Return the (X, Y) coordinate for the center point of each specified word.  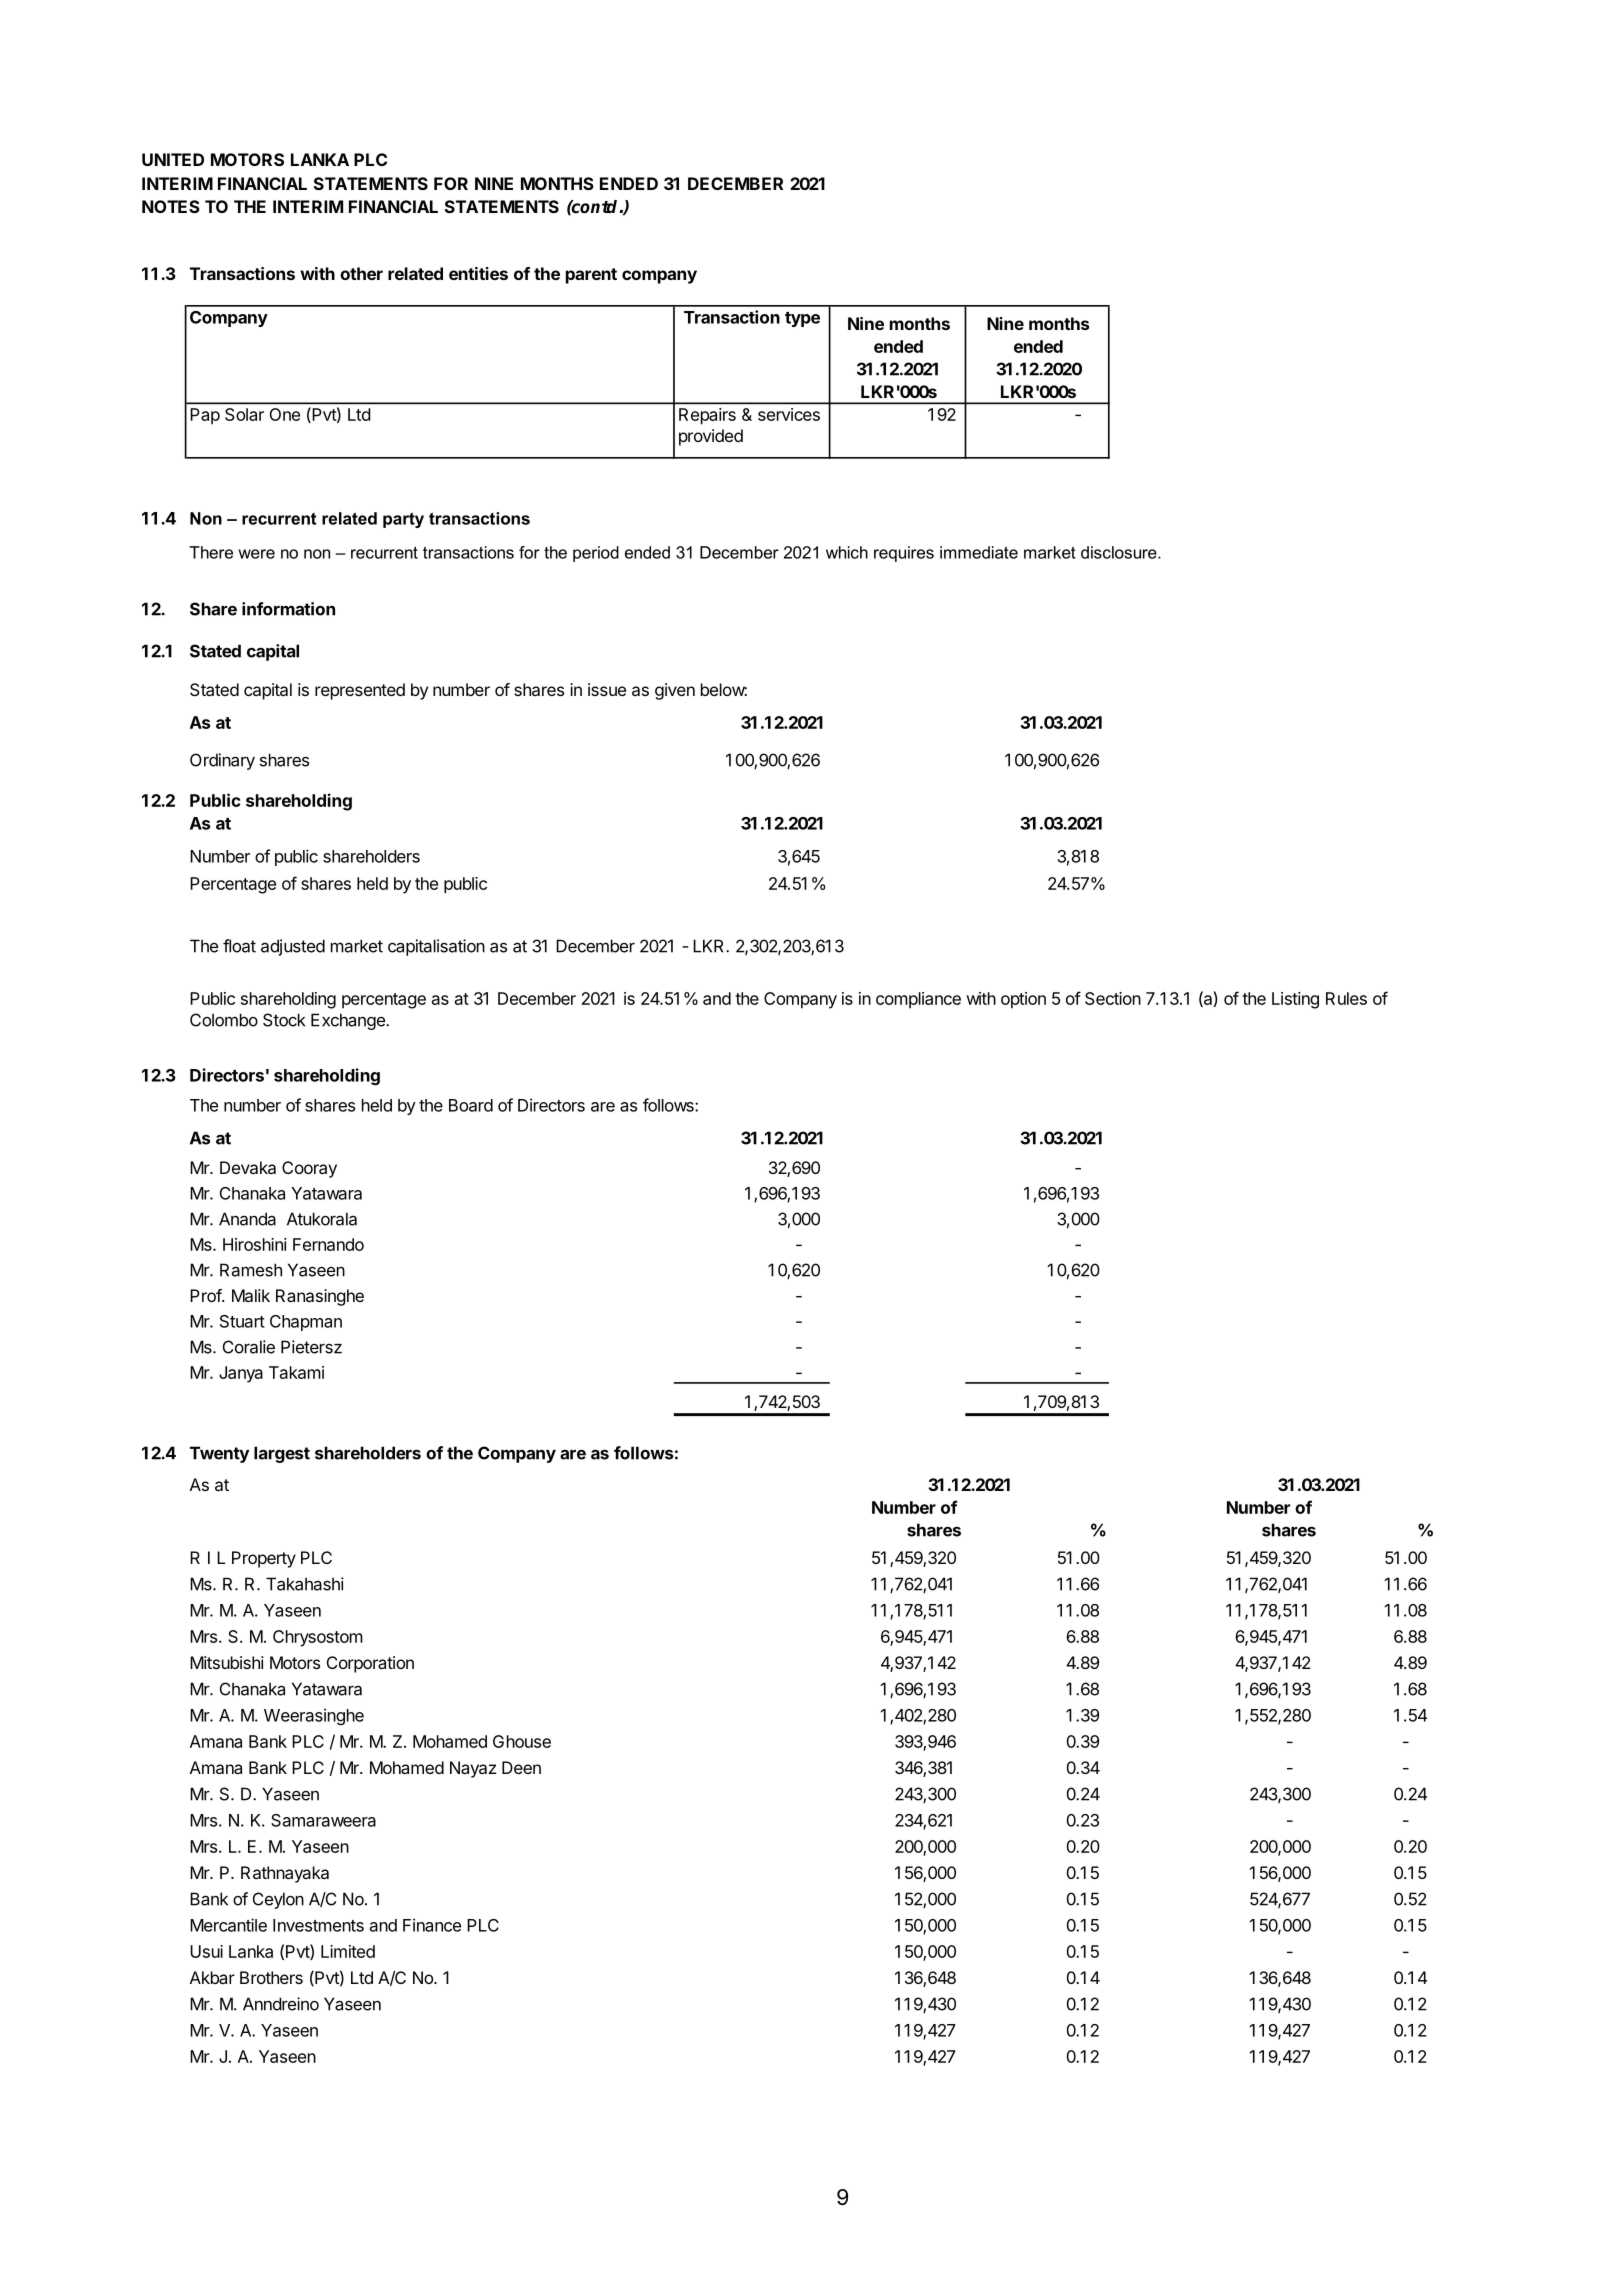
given (675, 691)
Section (1113, 998)
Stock (284, 1020)
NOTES (171, 206)
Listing (1295, 1000)
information (288, 609)
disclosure (1120, 552)
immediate (979, 552)
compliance (918, 1000)
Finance (432, 1925)
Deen (521, 1767)
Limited (348, 1951)
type (802, 319)
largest (282, 1454)
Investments (318, 1925)
